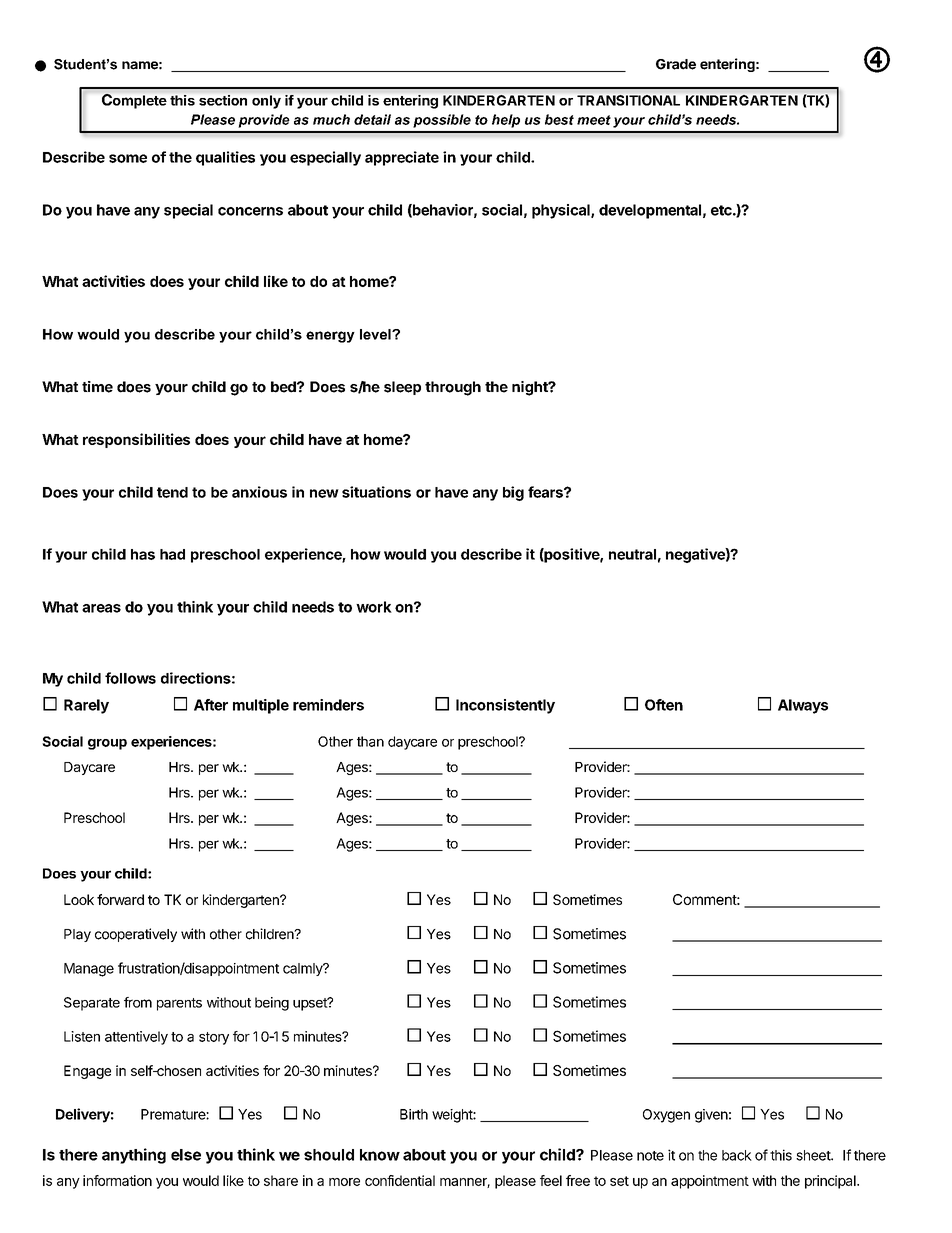 Image resolution: width=952 pixels, height=1233 pixels. Describe the element at coordinates (370, 741) in the screenshot. I see `than` at that location.
